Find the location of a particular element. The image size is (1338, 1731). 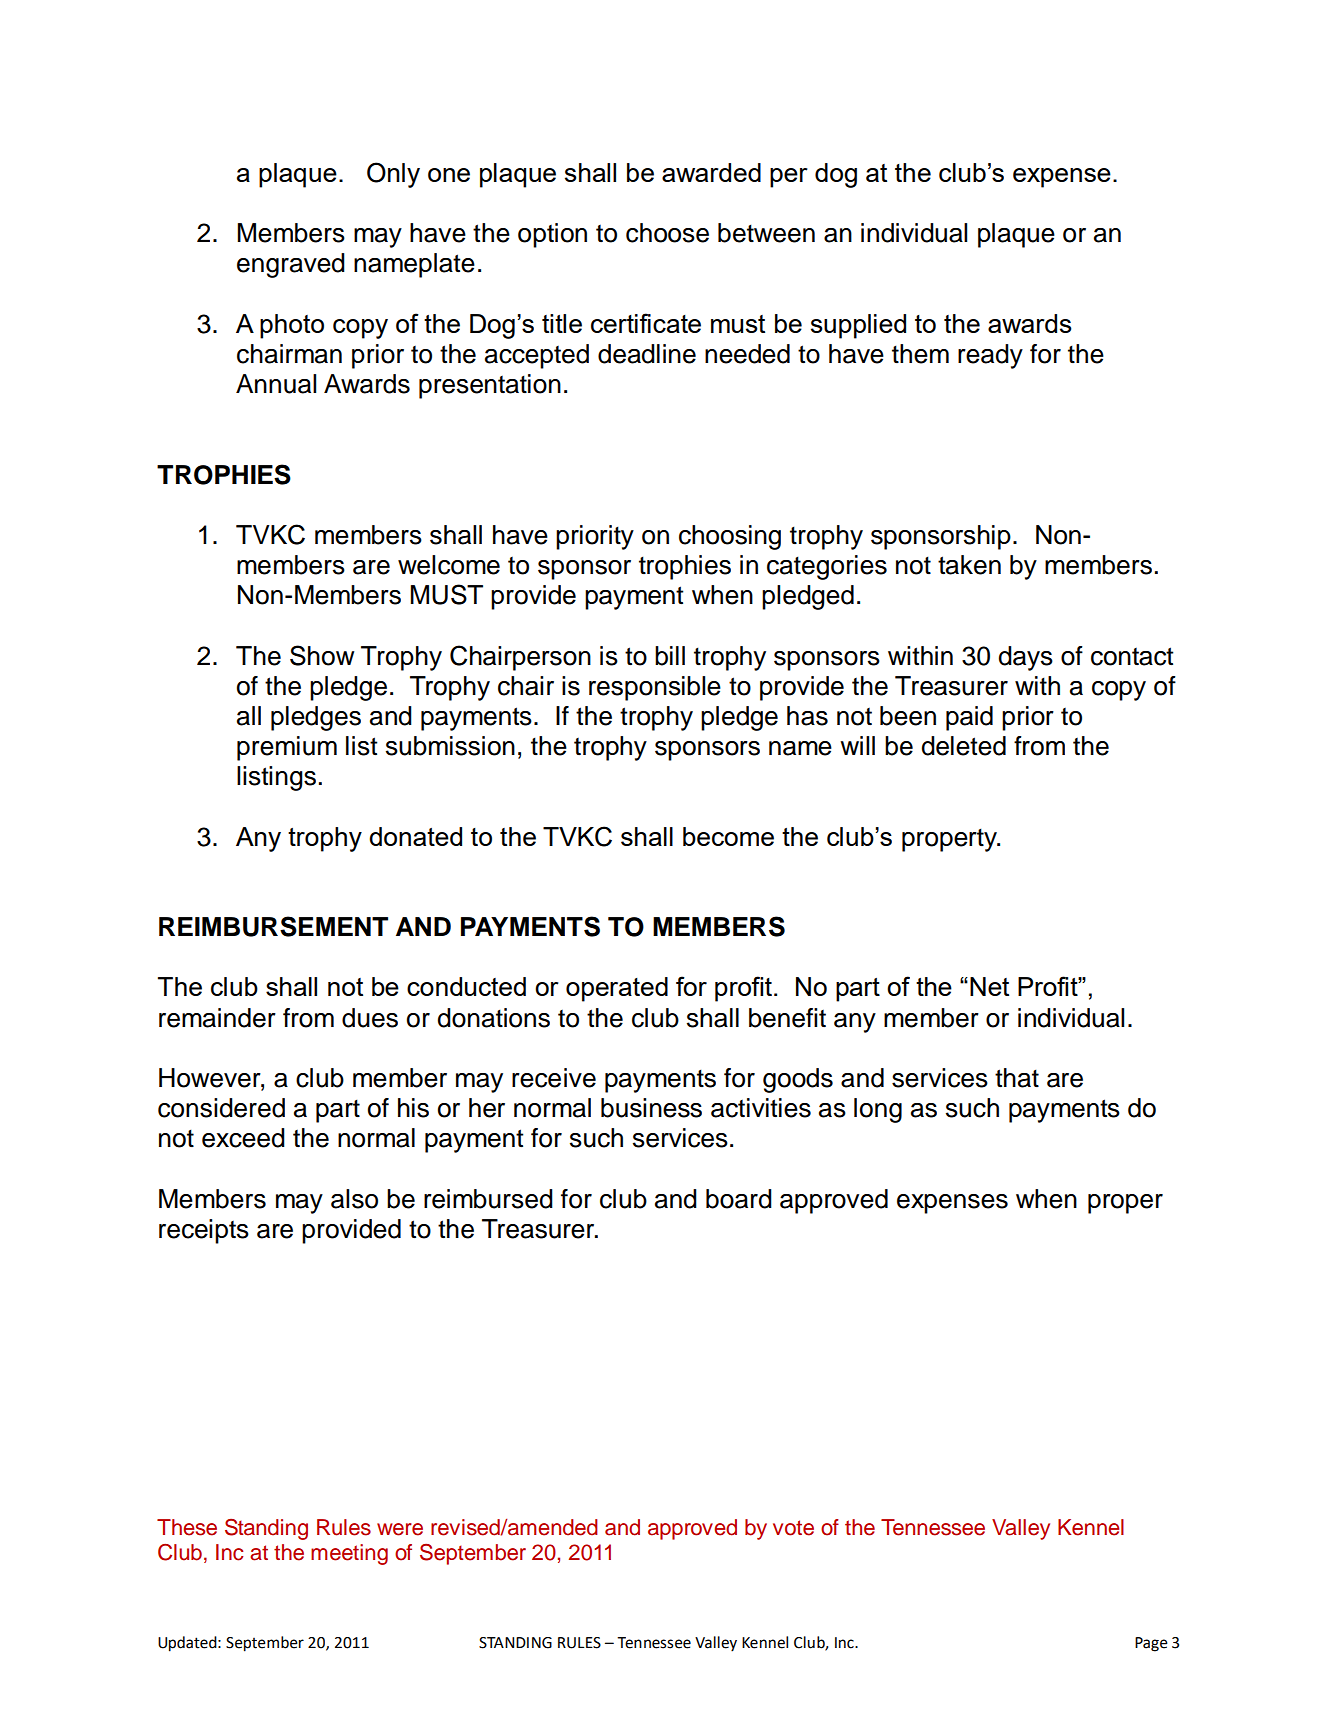

board is located at coordinates (739, 1199).
